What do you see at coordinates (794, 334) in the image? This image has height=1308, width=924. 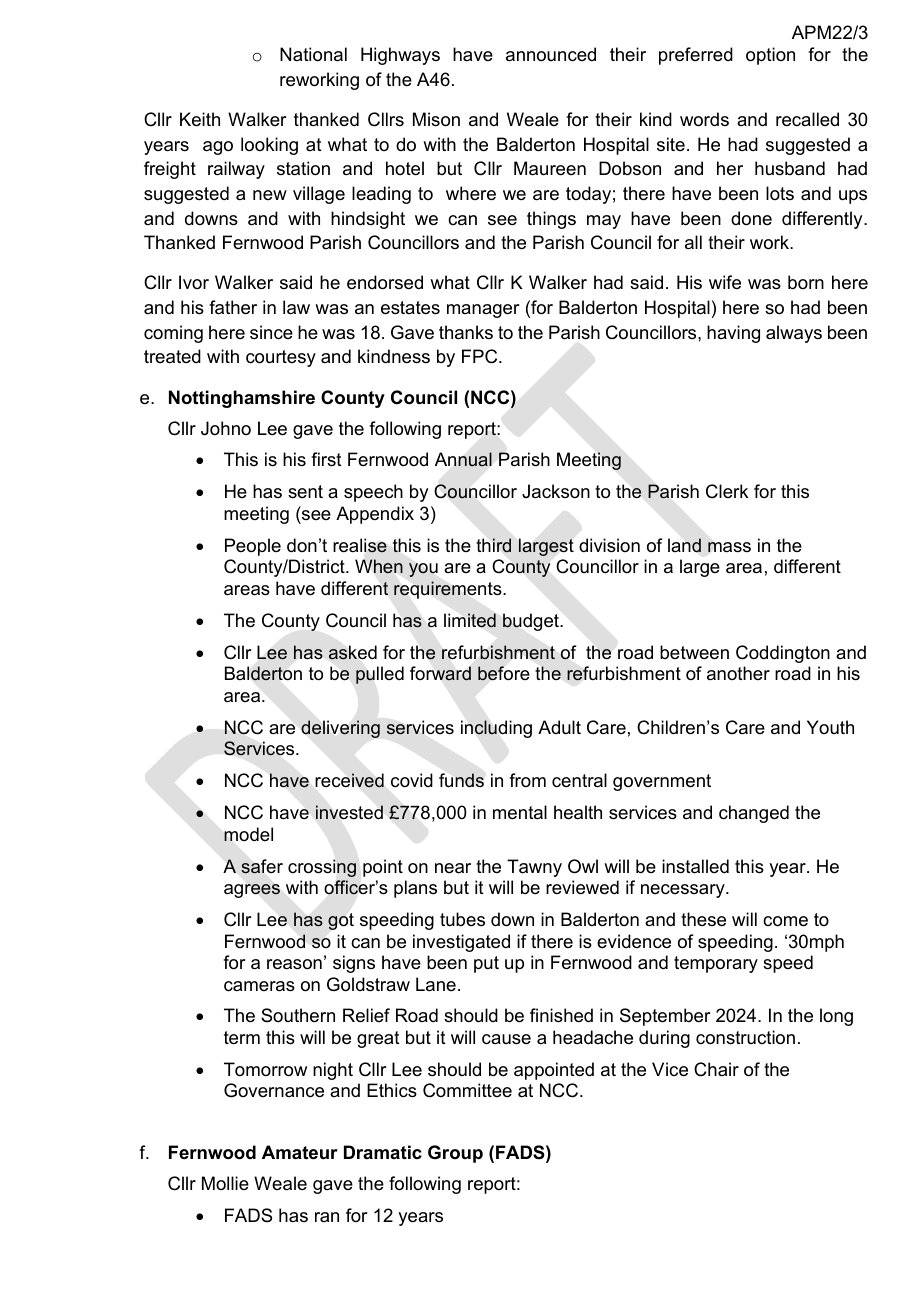 I see `always` at bounding box center [794, 334].
